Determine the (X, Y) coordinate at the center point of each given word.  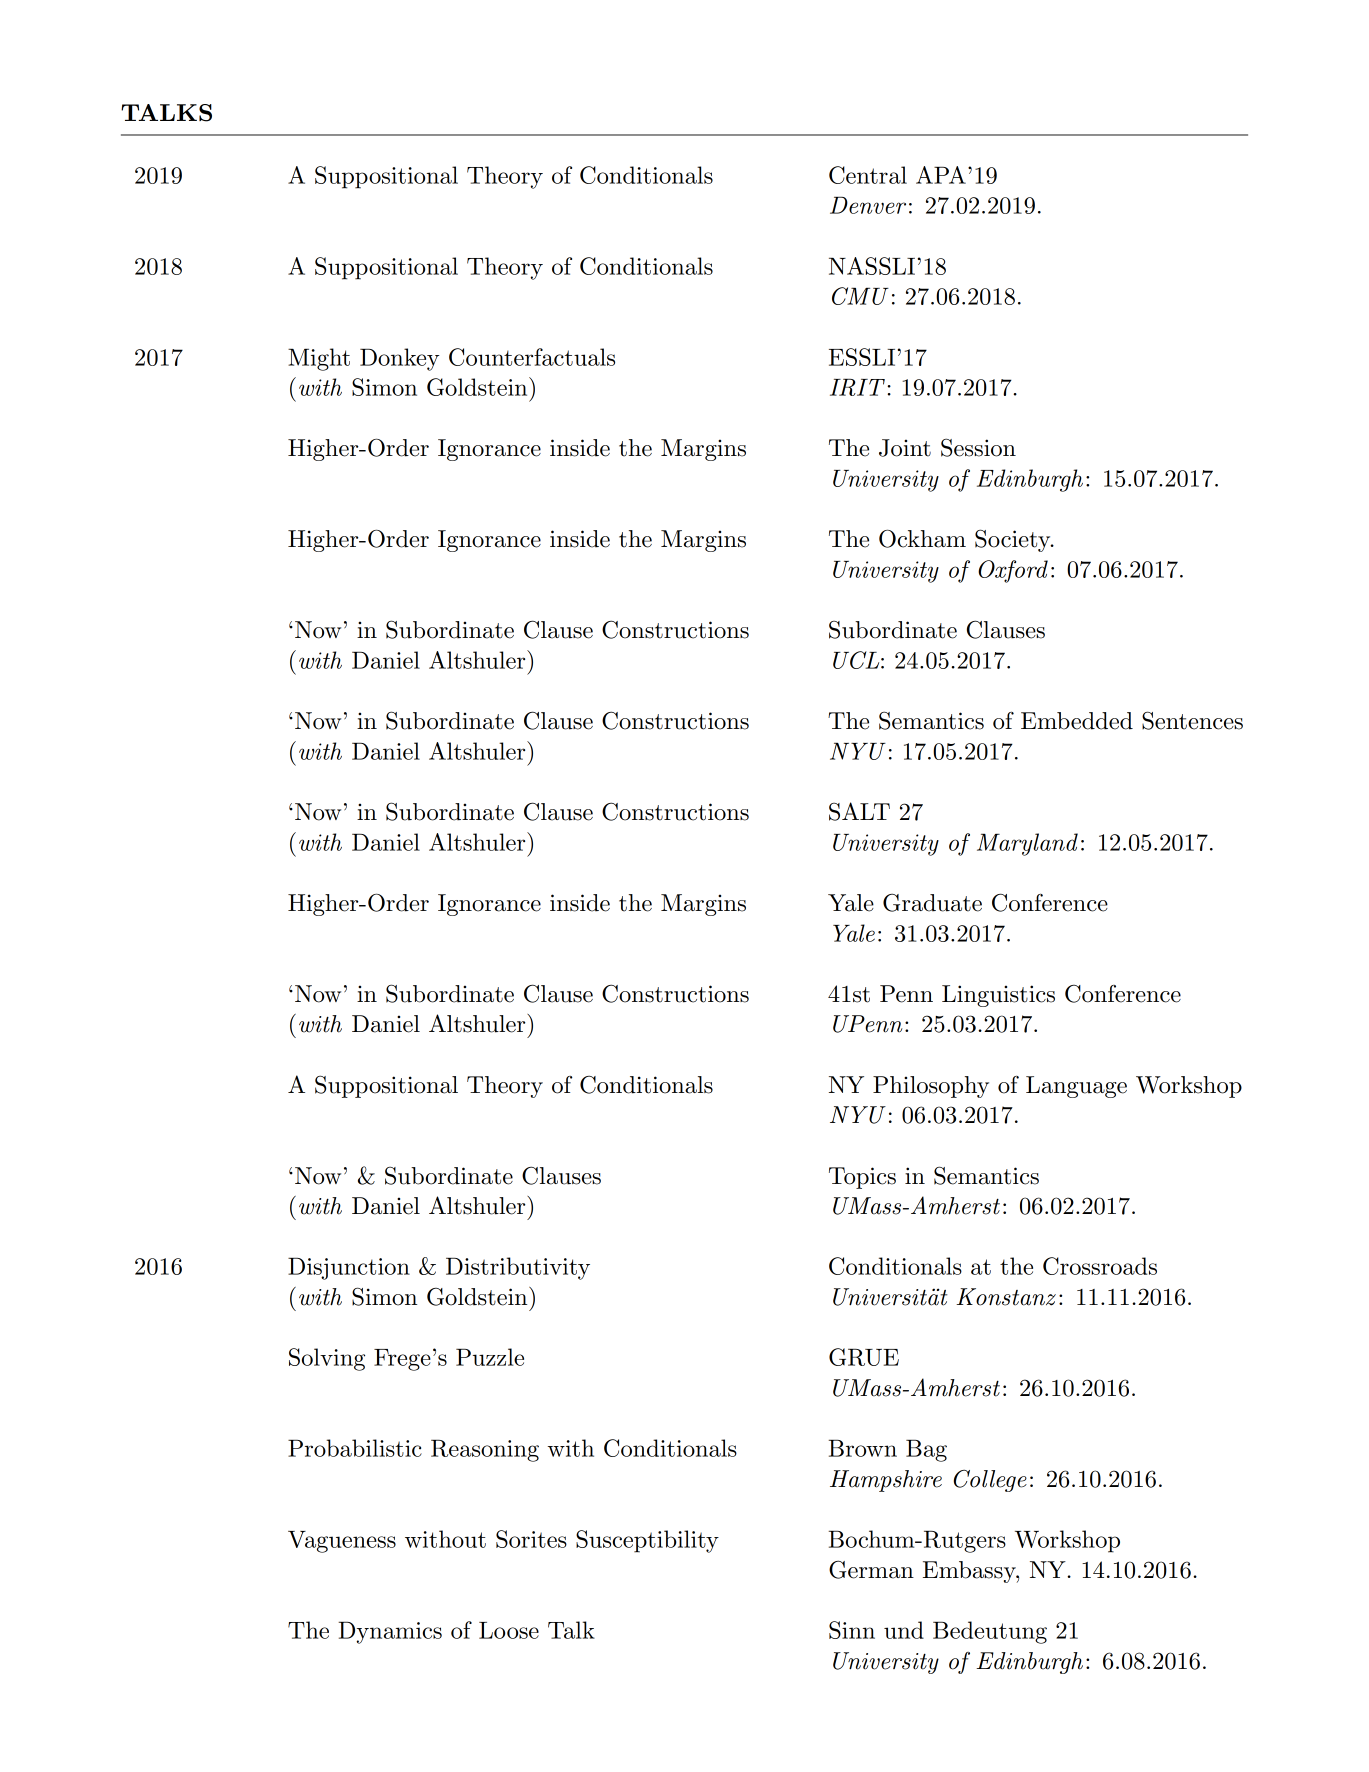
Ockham (922, 538)
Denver (868, 205)
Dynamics (390, 1633)
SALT (859, 811)
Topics (862, 1178)
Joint (905, 448)
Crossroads (1100, 1266)
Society (1014, 540)
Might (319, 359)
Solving (327, 1359)
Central (868, 175)
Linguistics (998, 996)
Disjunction (349, 1269)
